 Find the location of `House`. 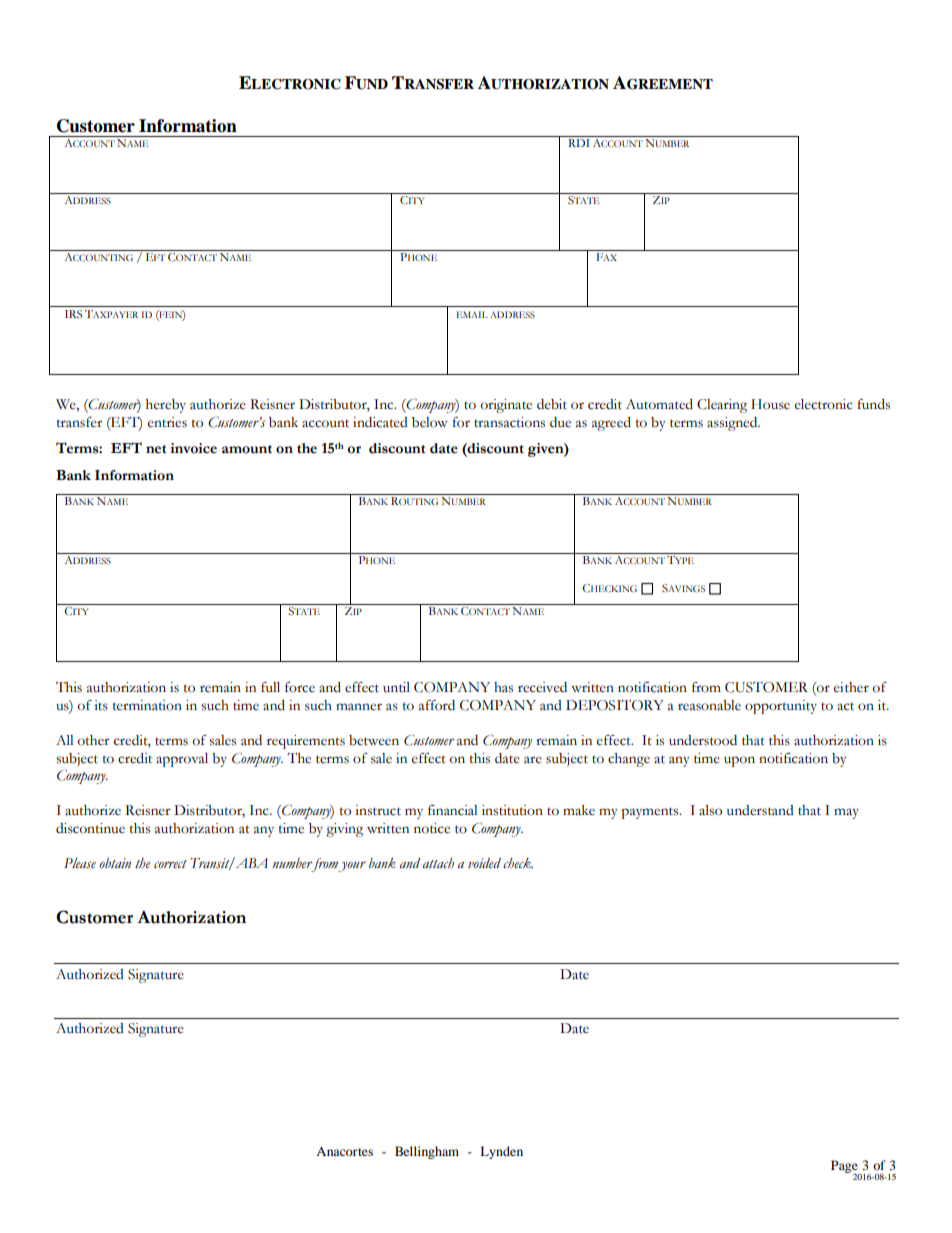

House is located at coordinates (770, 404).
